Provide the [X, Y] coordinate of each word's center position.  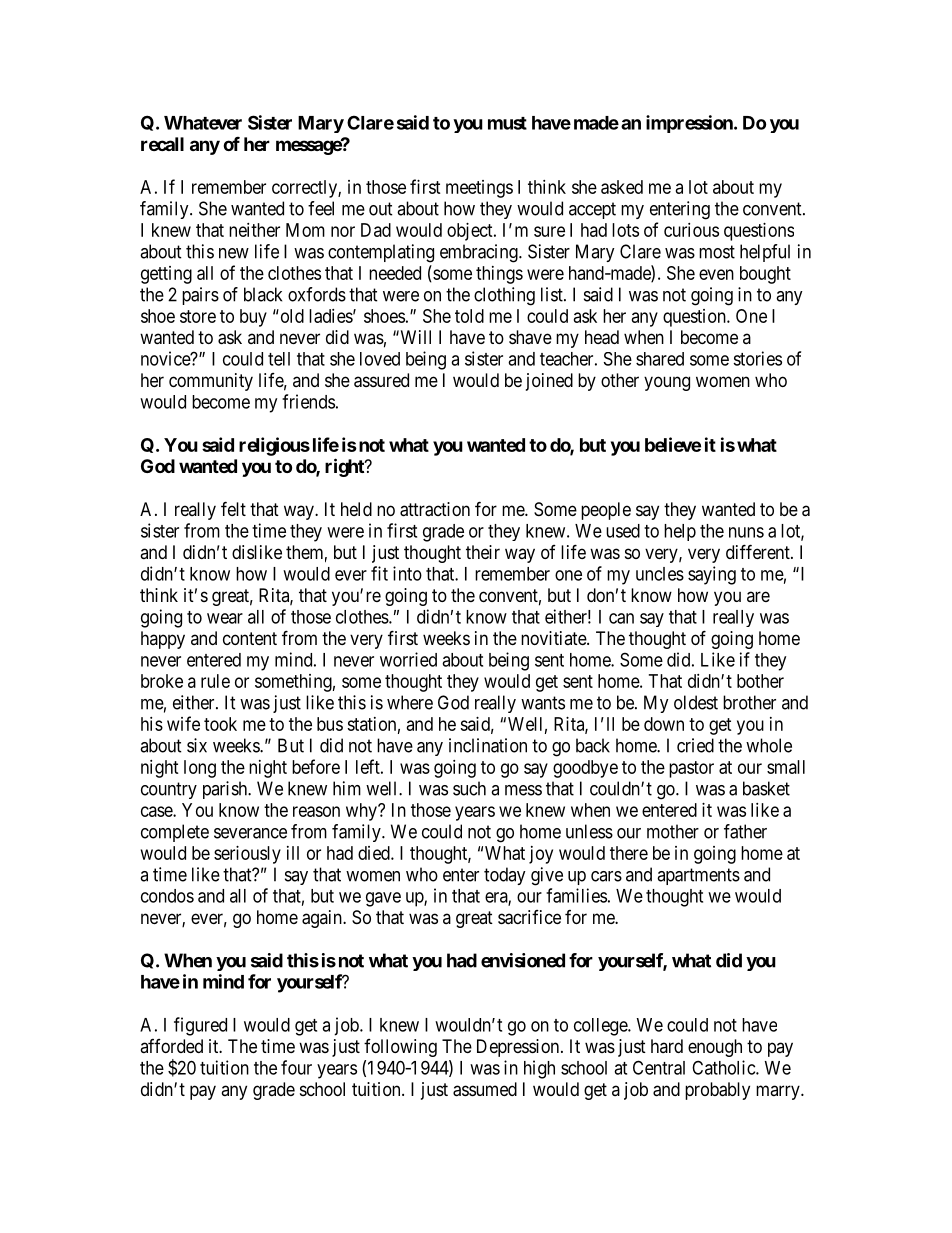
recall [162, 144]
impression [690, 124]
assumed [485, 1089]
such [469, 788]
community [211, 382]
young [667, 383]
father [745, 831]
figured [200, 1026]
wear [225, 618]
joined [549, 382]
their [483, 552]
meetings [479, 189]
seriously [247, 855]
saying [712, 575]
